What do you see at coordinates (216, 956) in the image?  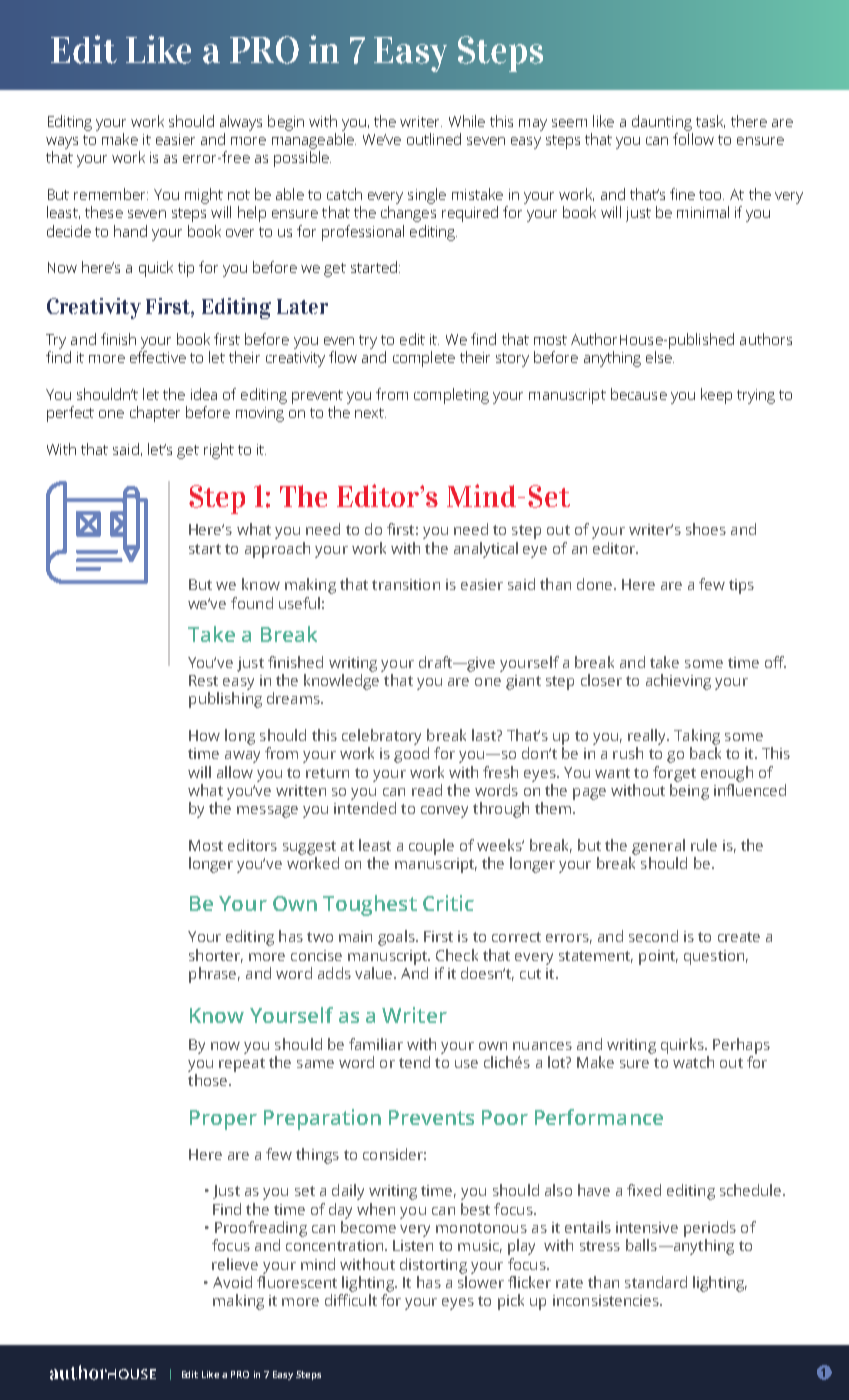 I see `shorter` at bounding box center [216, 956].
